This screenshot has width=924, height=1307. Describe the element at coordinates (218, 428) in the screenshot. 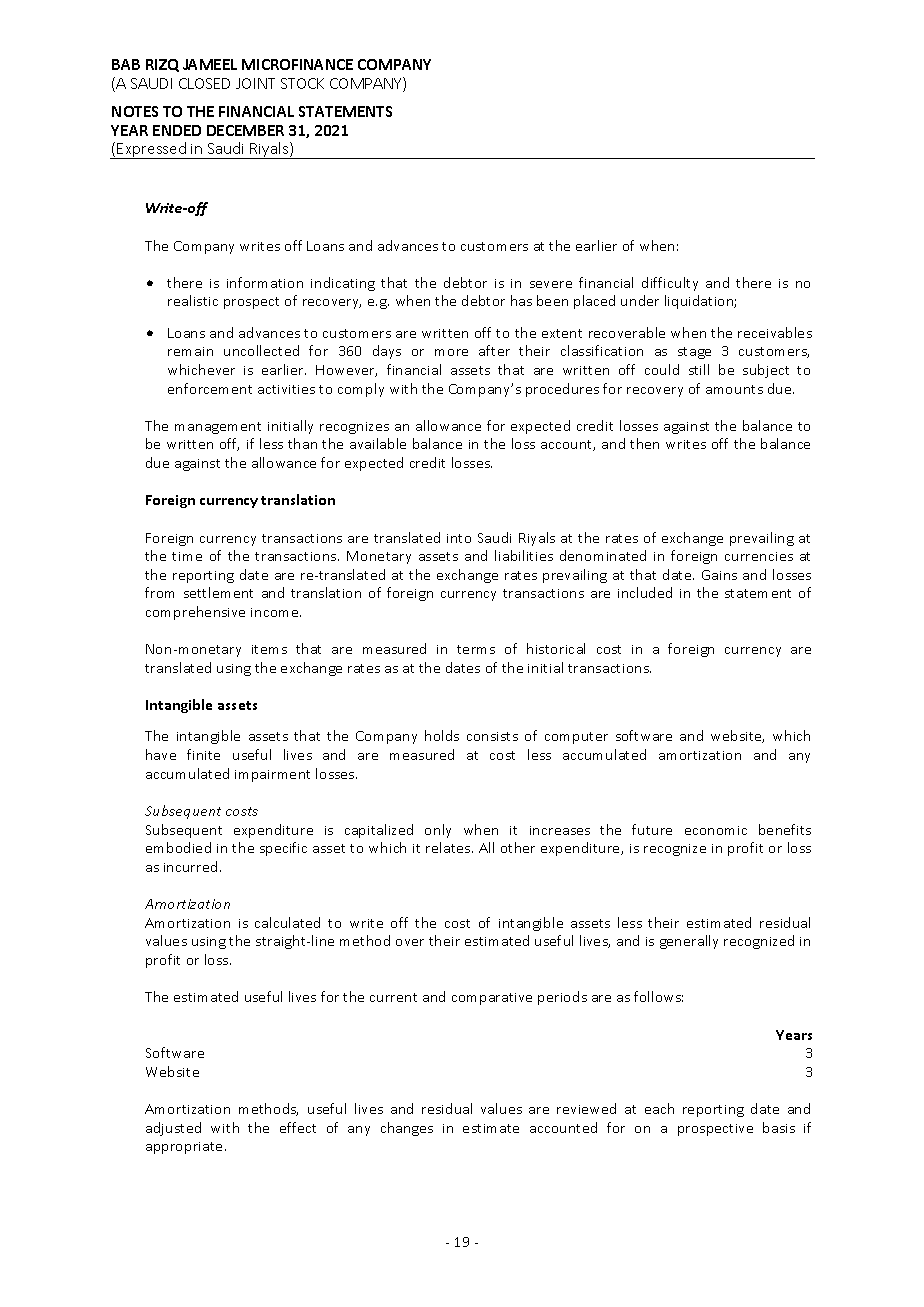

I see `management` at that location.
